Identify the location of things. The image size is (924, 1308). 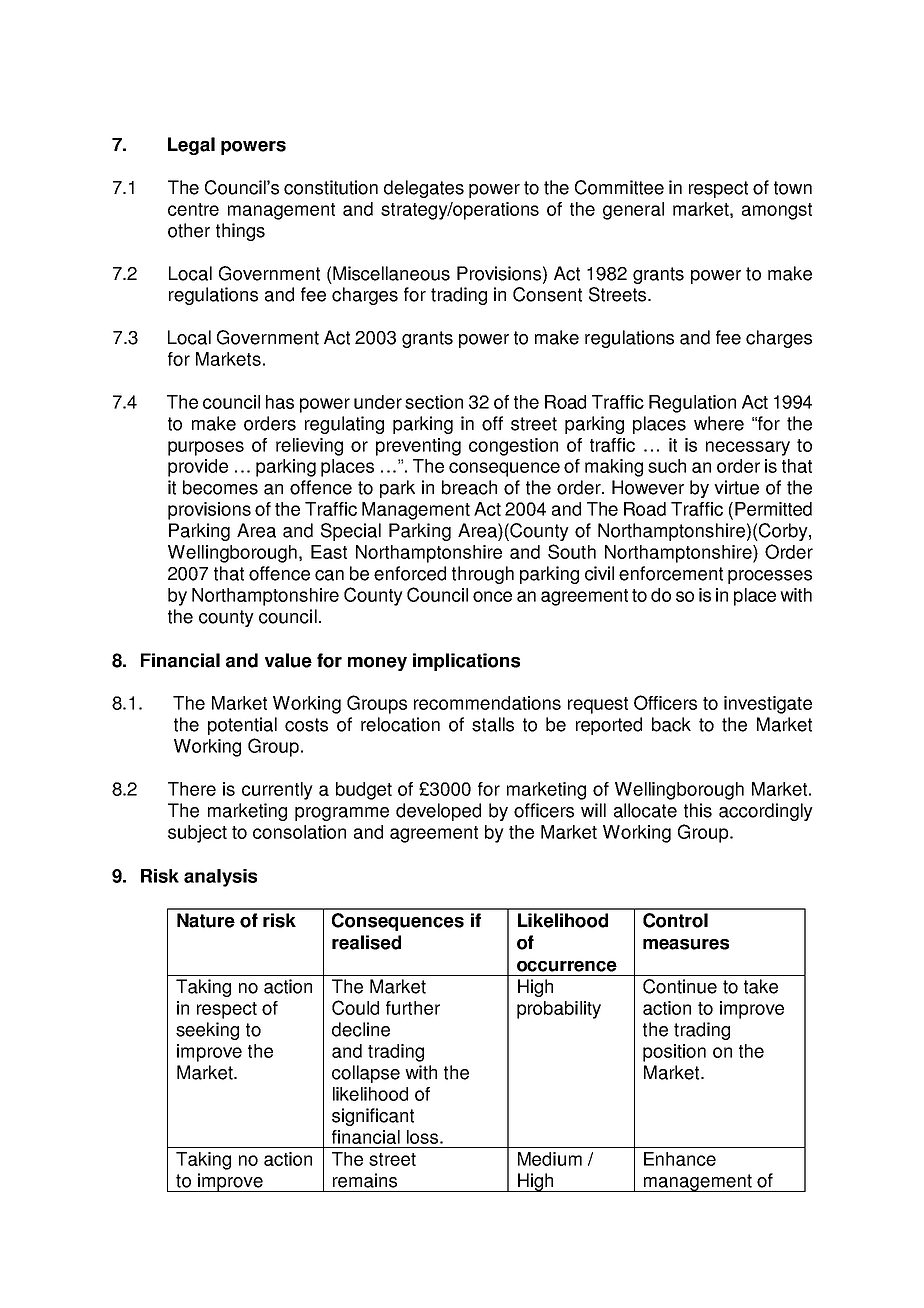
(240, 232).
